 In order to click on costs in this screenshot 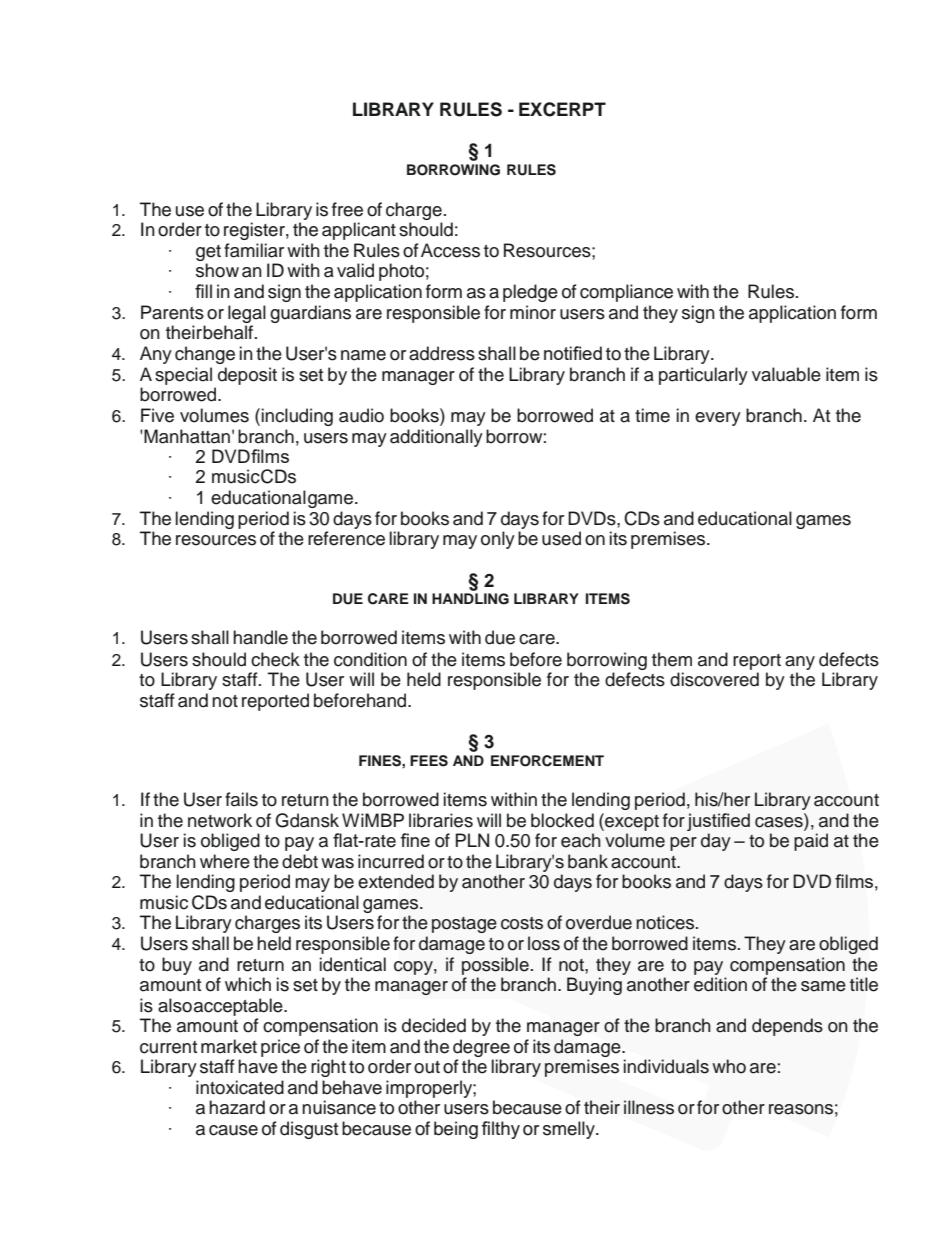, I will do `click(522, 923)`.
